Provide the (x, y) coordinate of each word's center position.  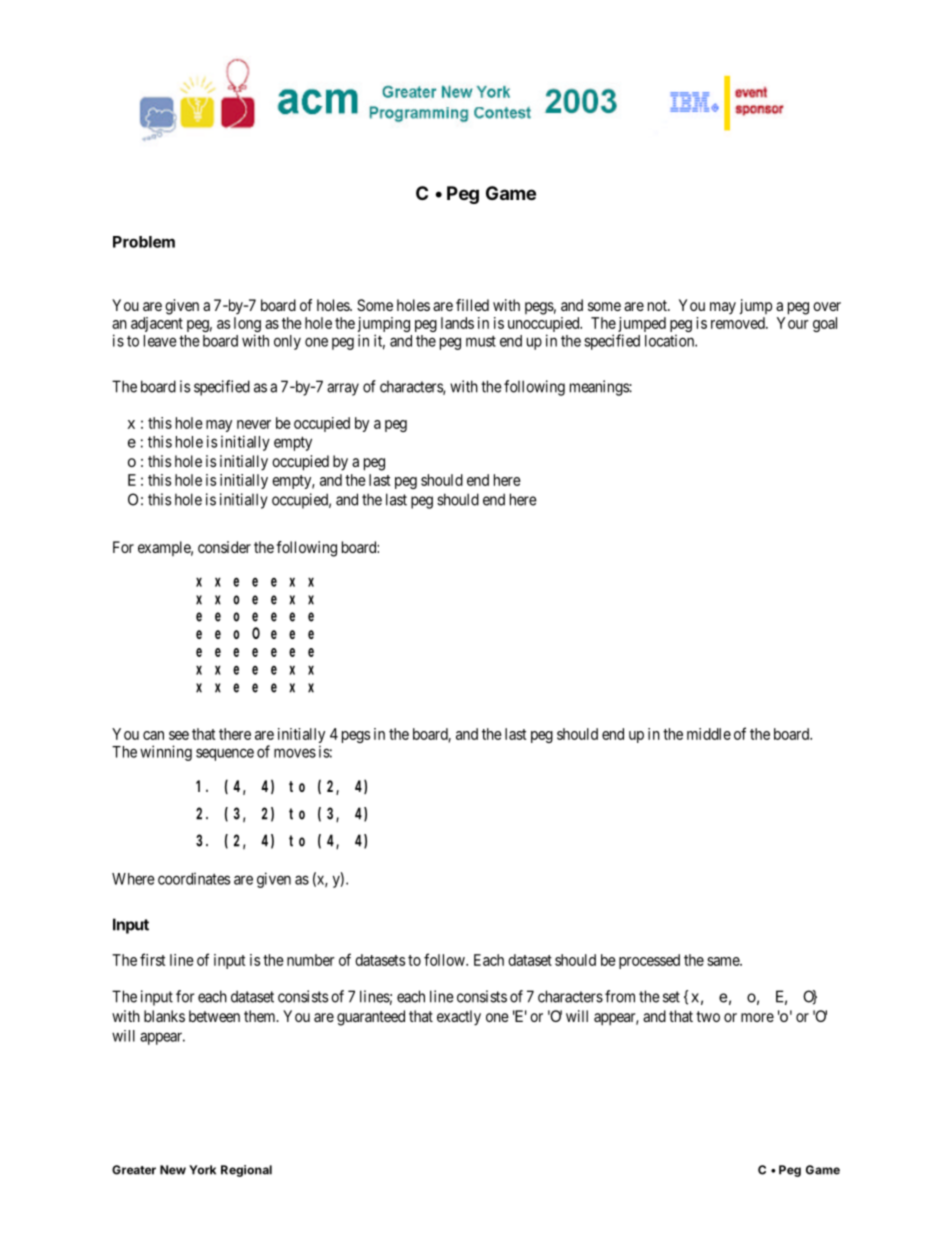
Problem (144, 242)
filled (472, 305)
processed (649, 961)
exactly (459, 1018)
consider (224, 547)
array (343, 389)
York (202, 1170)
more (757, 1017)
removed (739, 323)
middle (709, 734)
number (311, 960)
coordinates (194, 878)
